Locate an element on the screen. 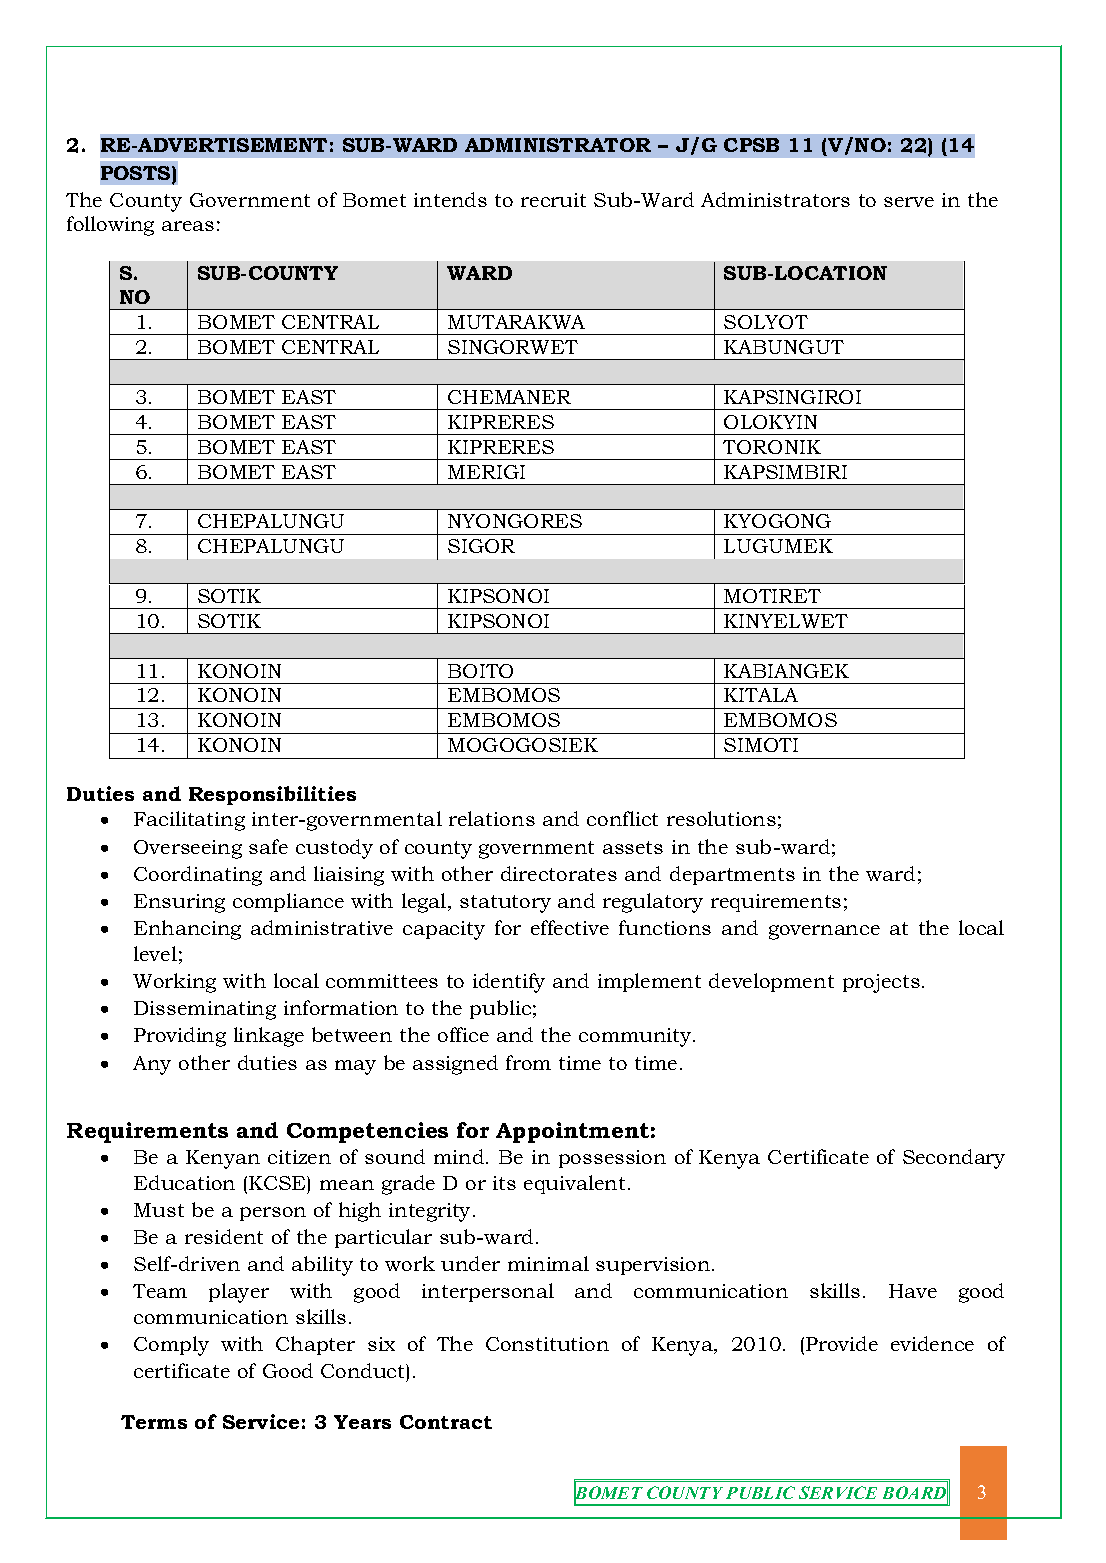 This screenshot has height=1563, width=1106. resolutions is located at coordinates (721, 818).
